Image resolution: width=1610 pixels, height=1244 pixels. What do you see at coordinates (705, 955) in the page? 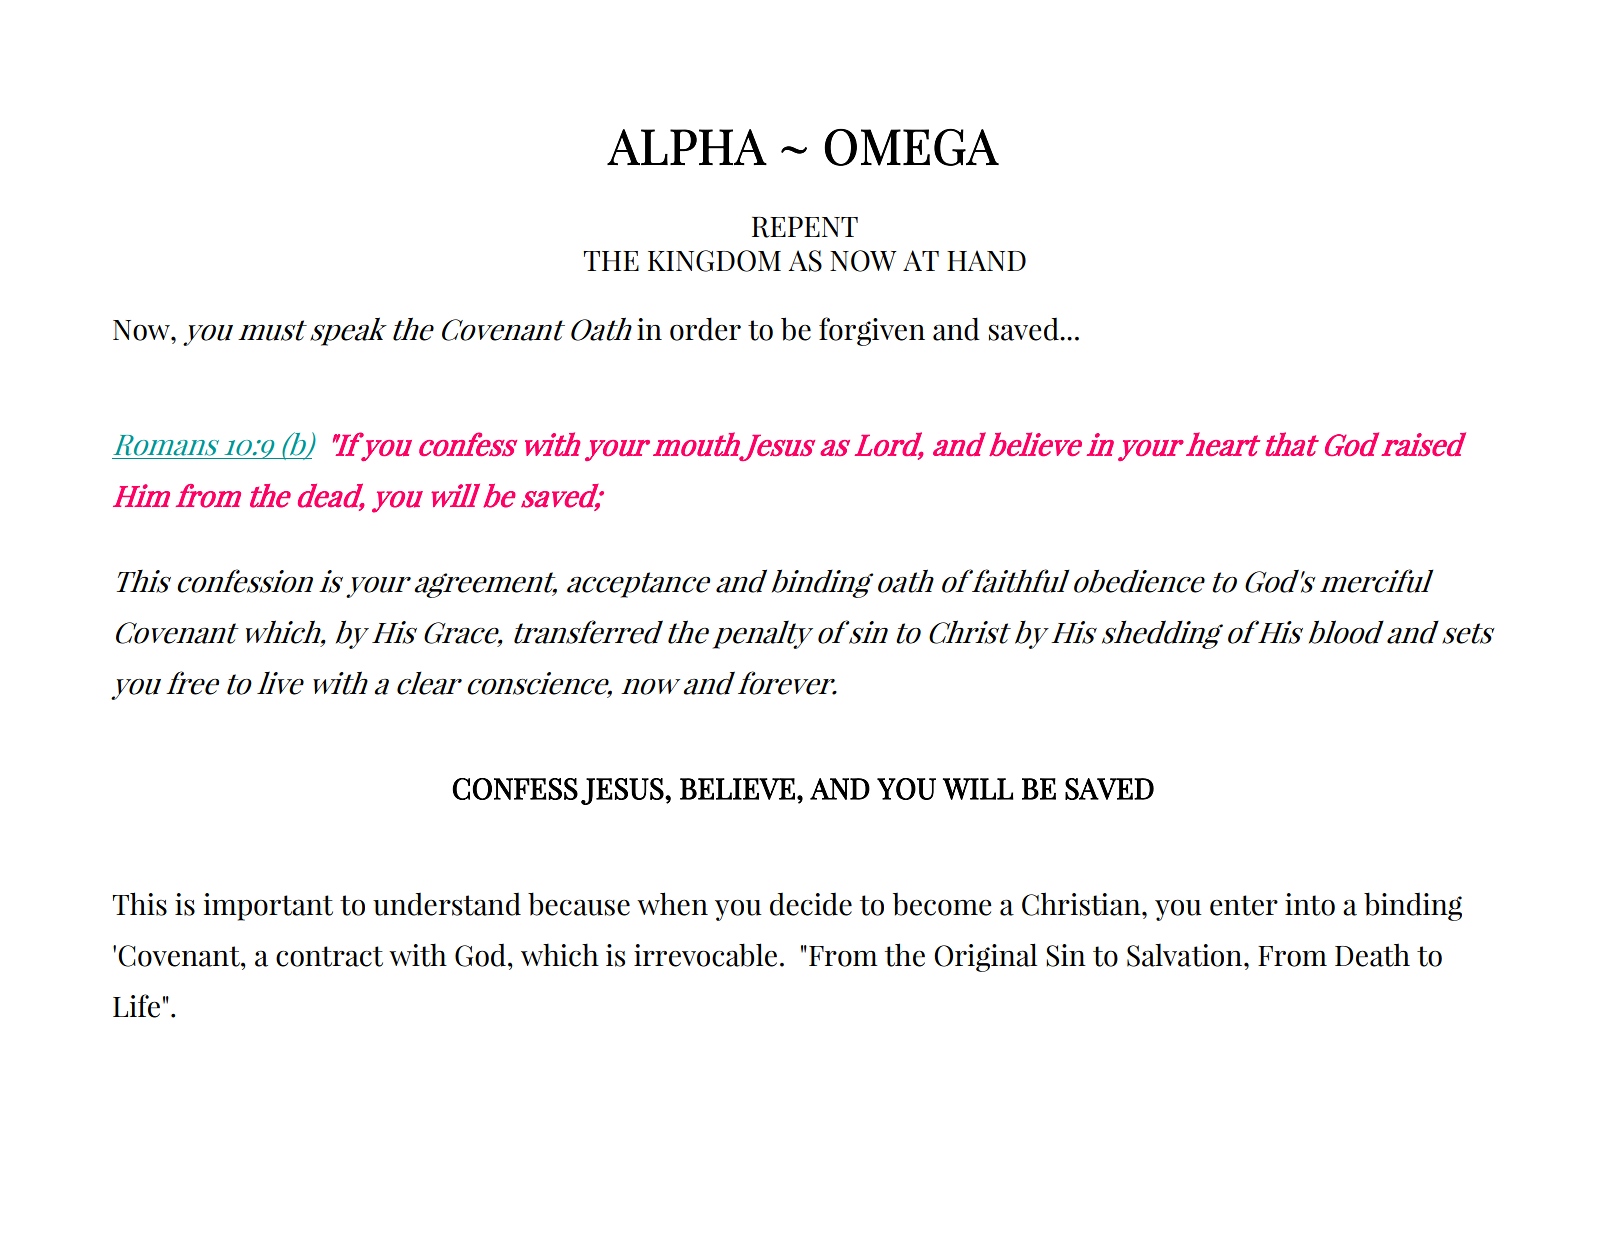
I see `irrevocable` at bounding box center [705, 955].
